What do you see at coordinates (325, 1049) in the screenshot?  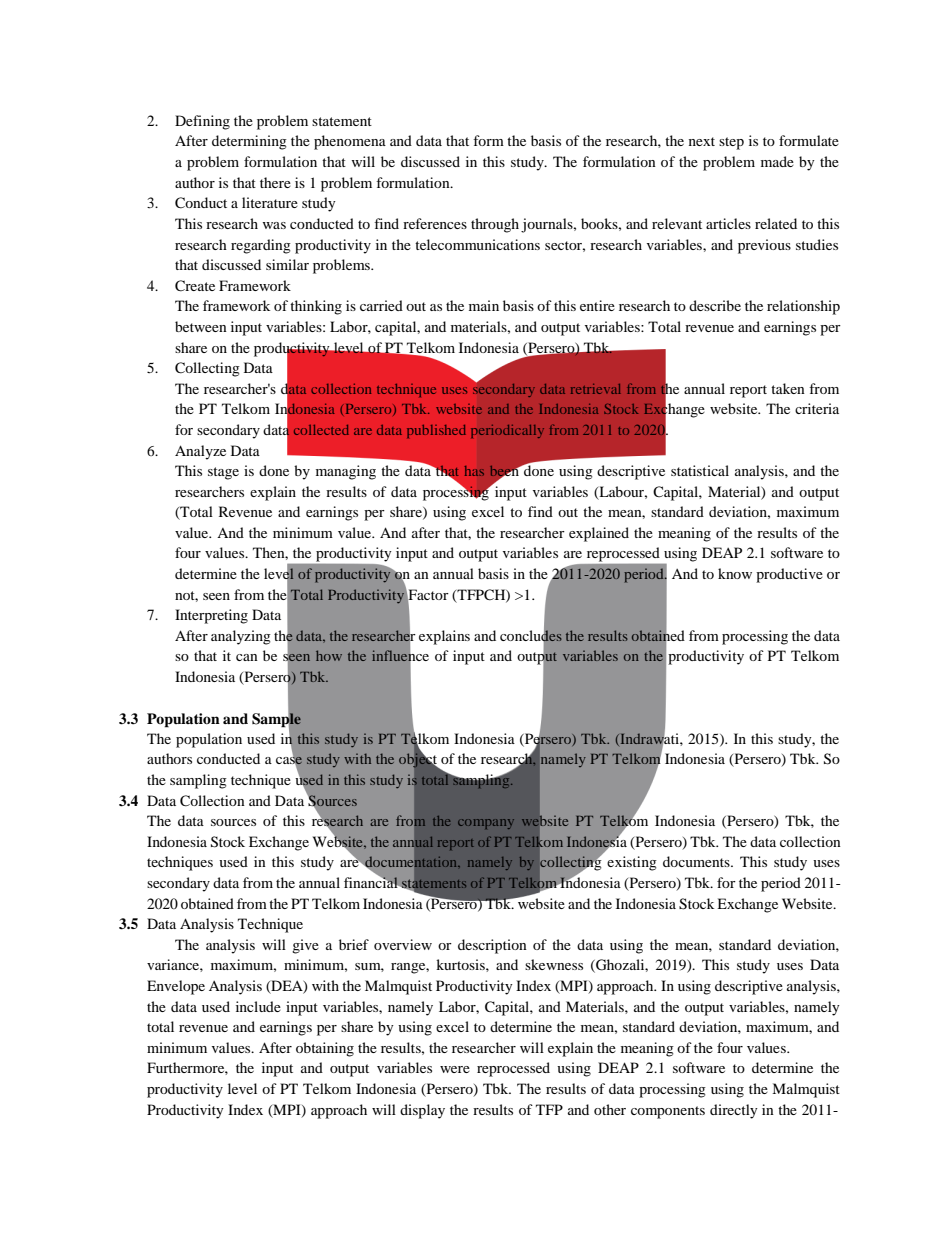 I see `obtaining` at bounding box center [325, 1049].
